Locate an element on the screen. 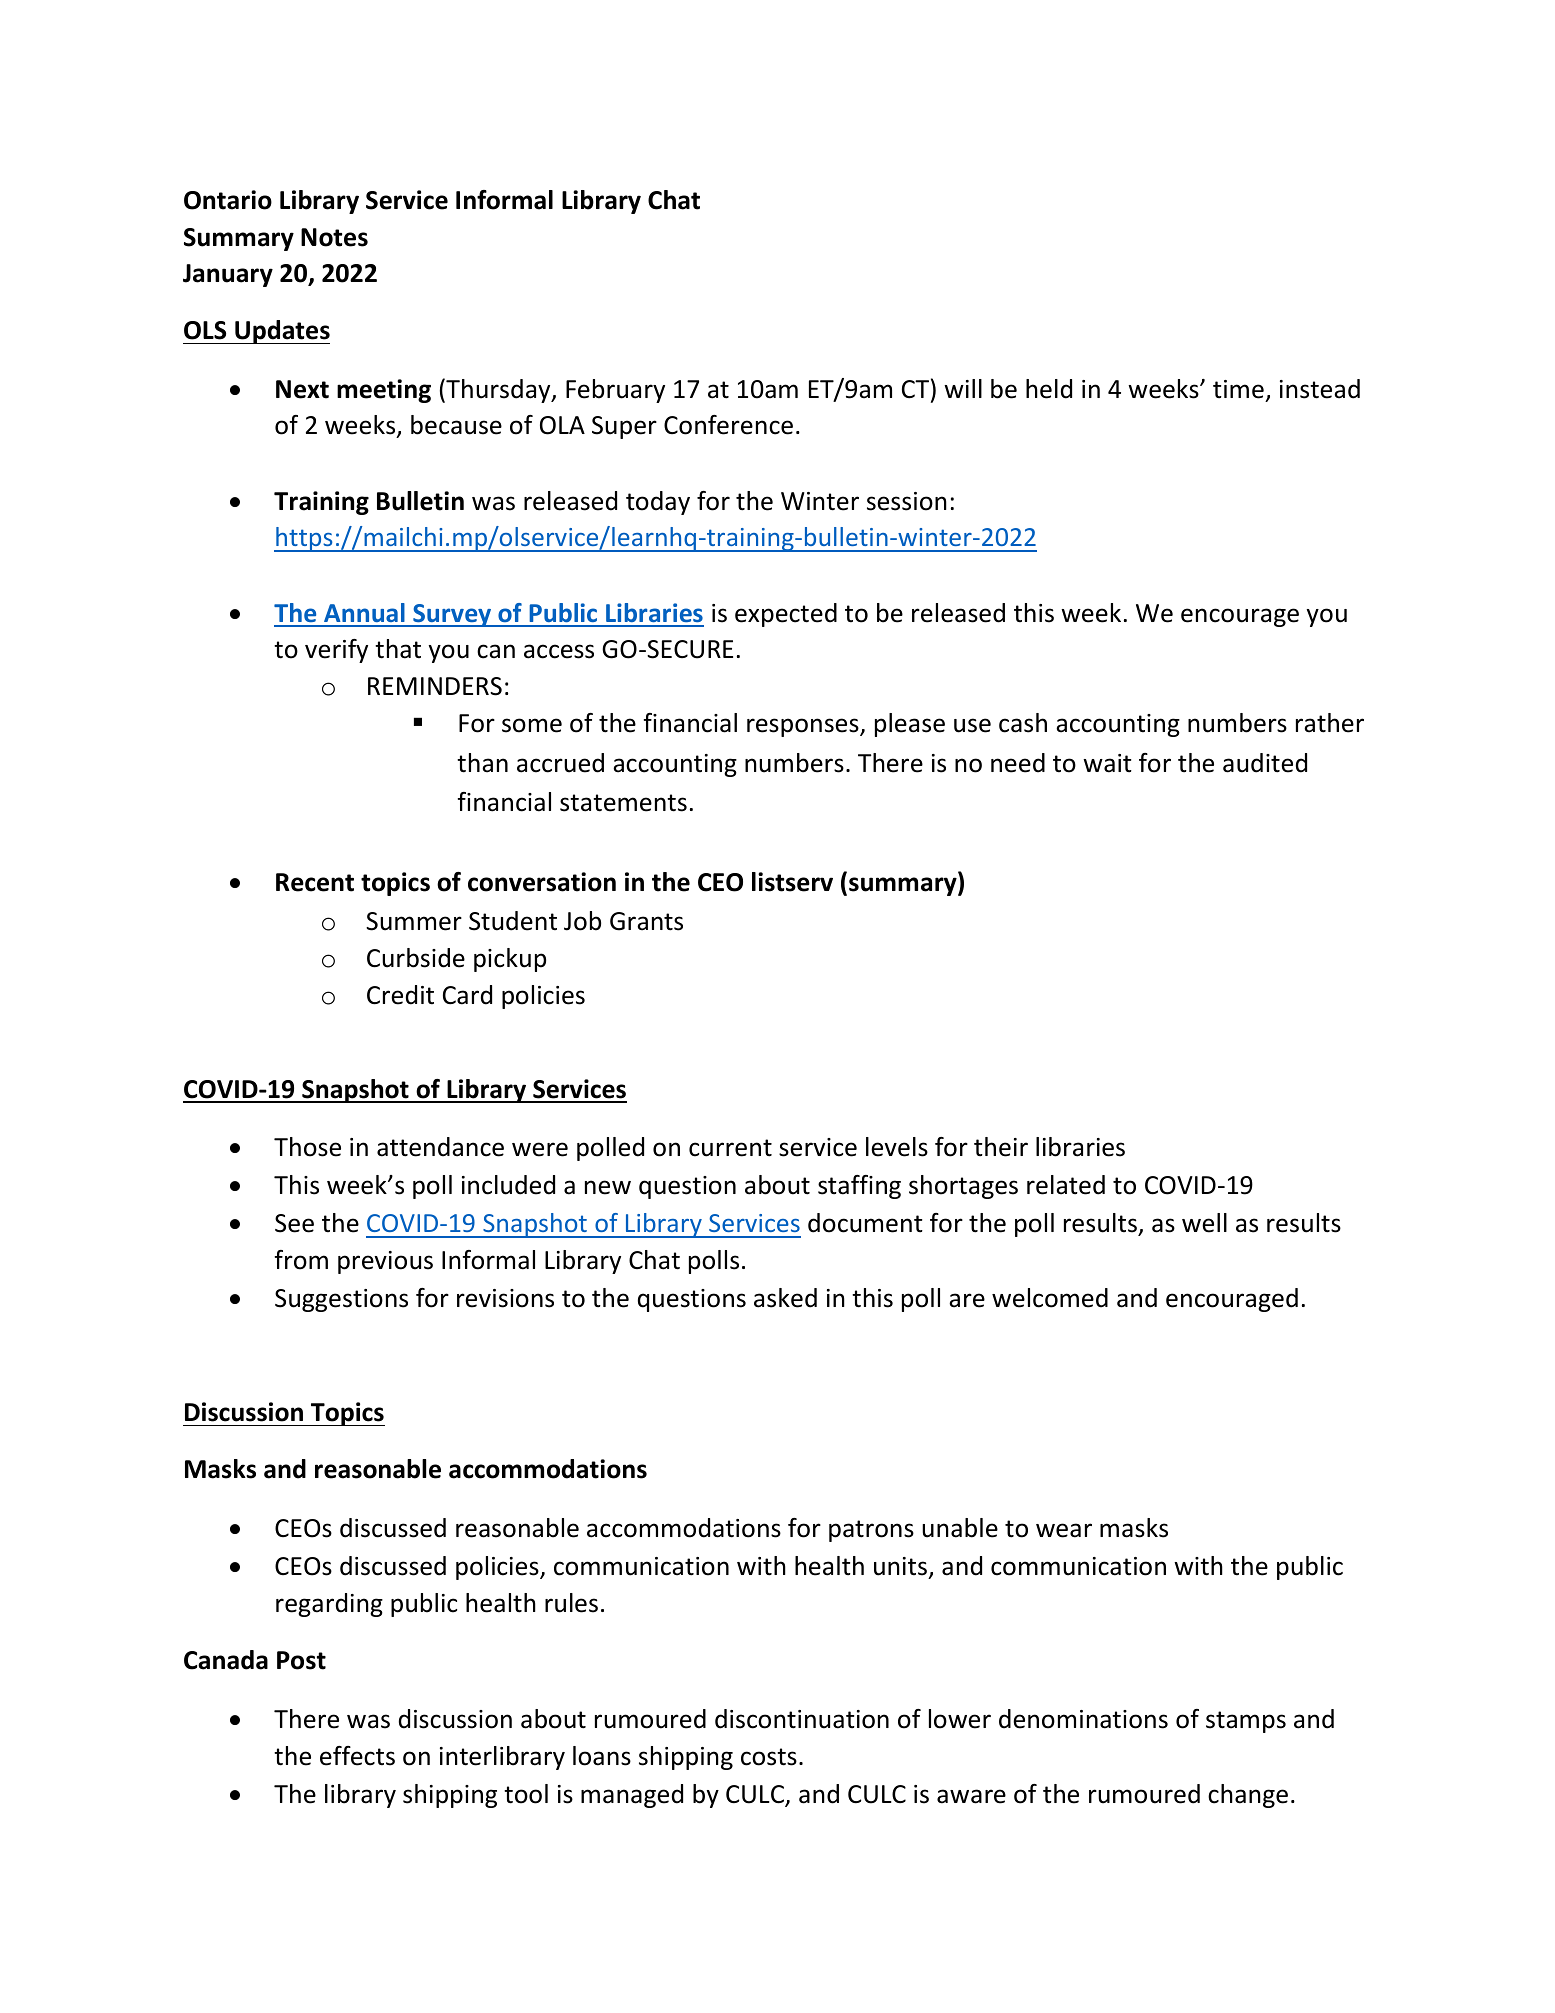 The image size is (1555, 2013). listserv is located at coordinates (792, 882).
